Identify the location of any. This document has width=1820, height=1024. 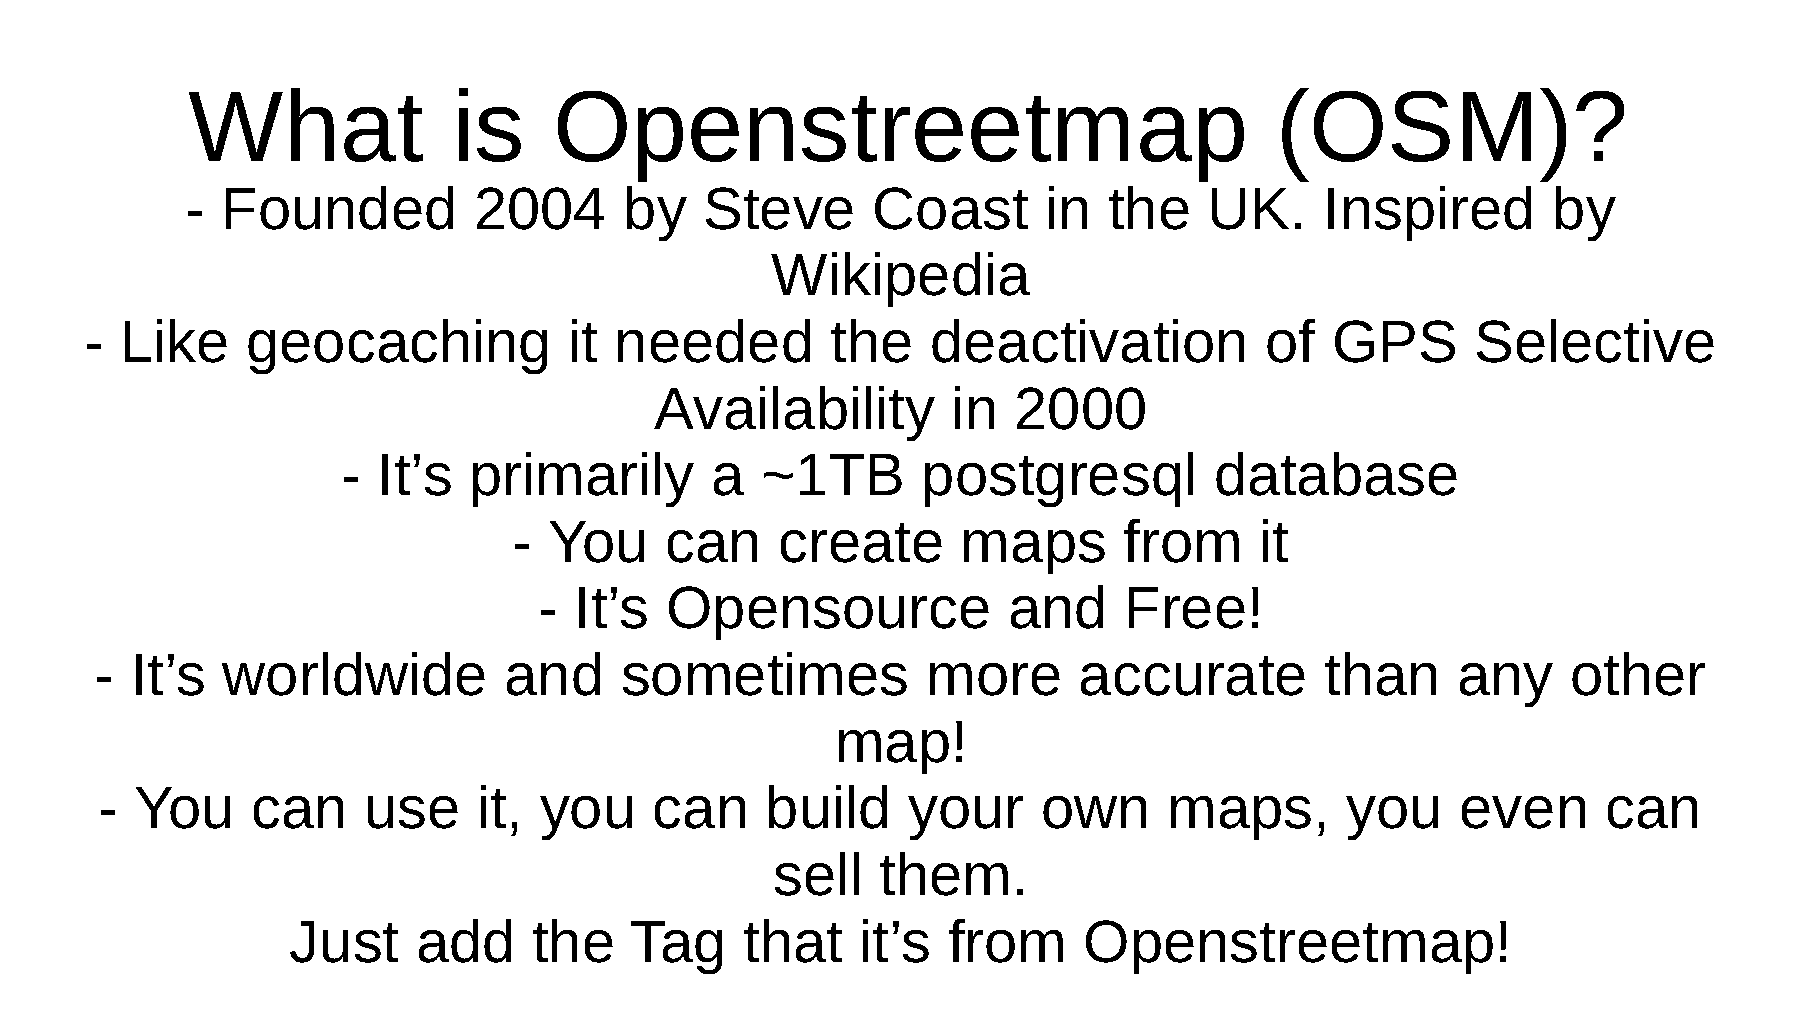
(1506, 685).
